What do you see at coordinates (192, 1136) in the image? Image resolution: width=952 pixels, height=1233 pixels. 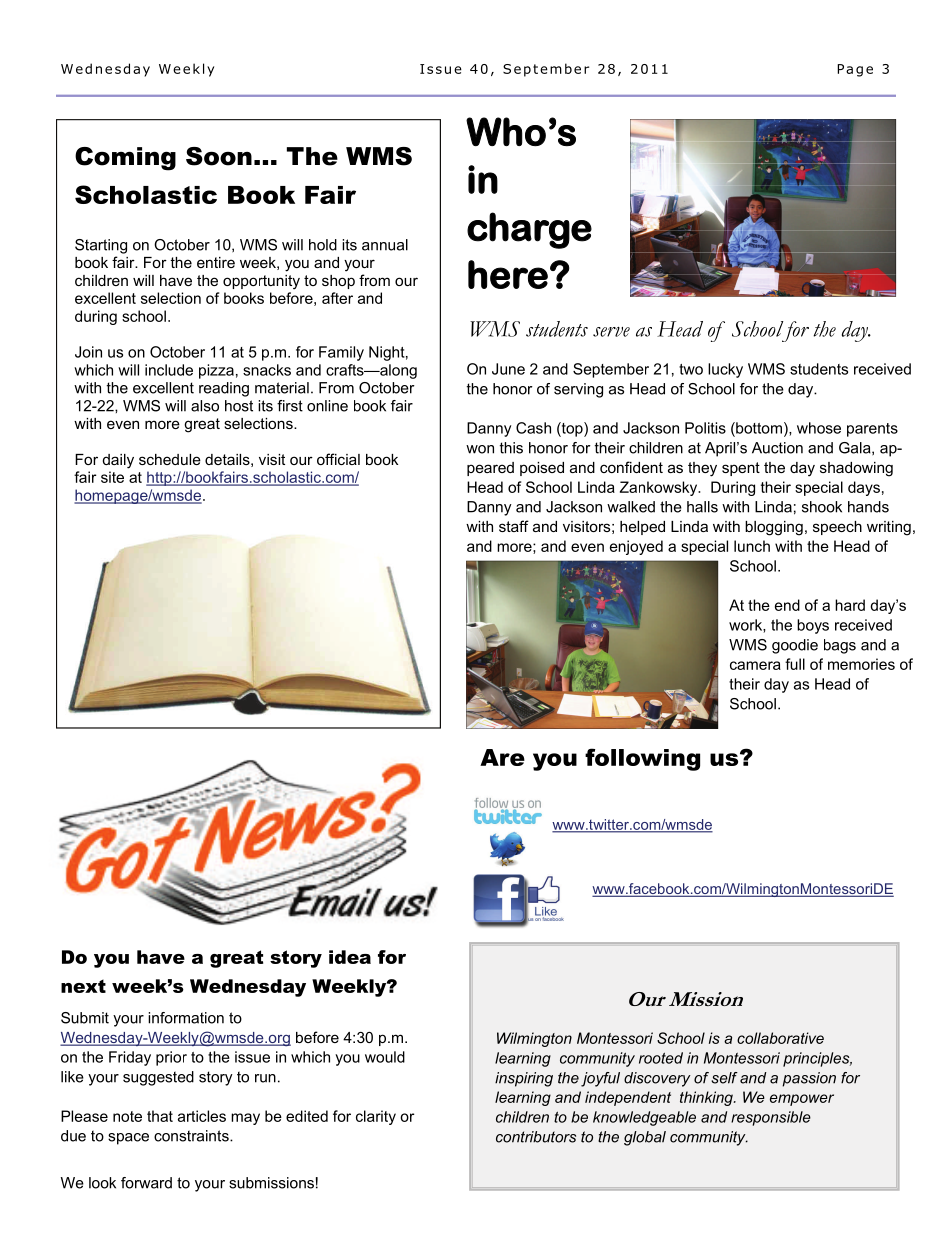 I see `constraints` at bounding box center [192, 1136].
